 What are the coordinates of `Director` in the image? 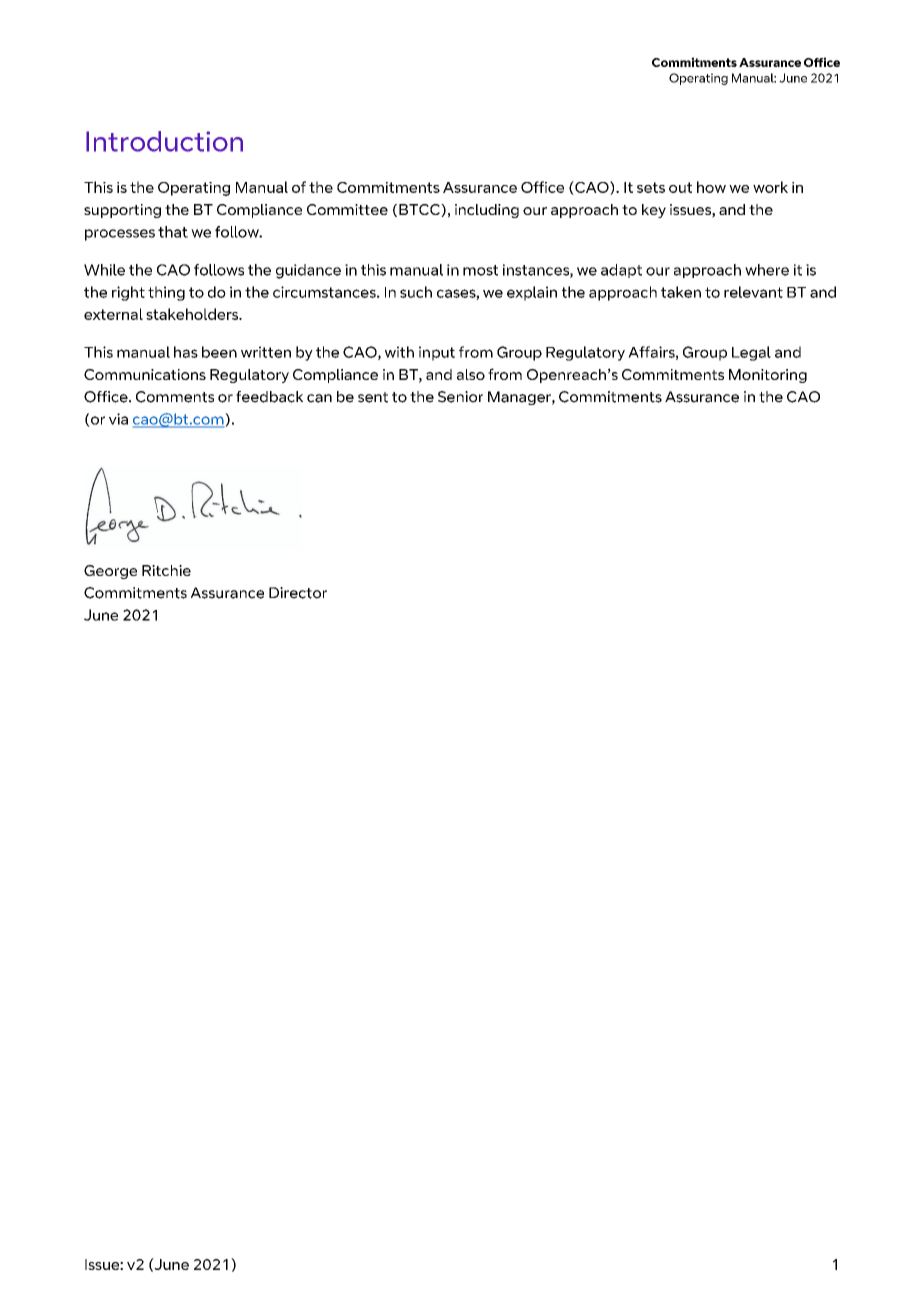 It's located at (298, 593).
